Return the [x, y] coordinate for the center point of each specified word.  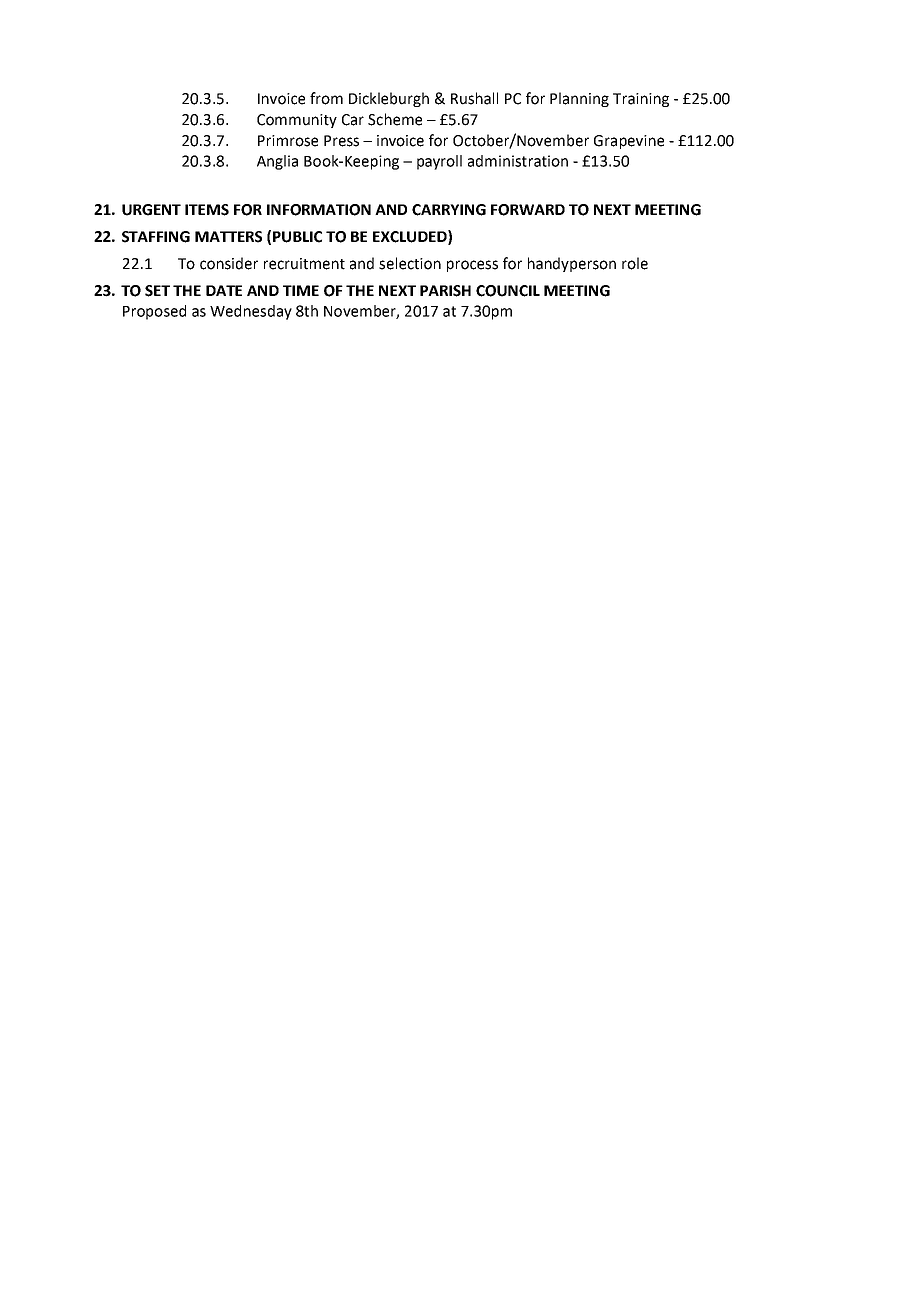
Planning [579, 99]
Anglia [277, 162]
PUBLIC [297, 237]
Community [297, 121]
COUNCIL [508, 291]
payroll [439, 162]
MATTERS [228, 237]
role [635, 263]
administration [518, 161]
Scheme [395, 119]
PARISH [445, 291]
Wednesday [251, 312]
